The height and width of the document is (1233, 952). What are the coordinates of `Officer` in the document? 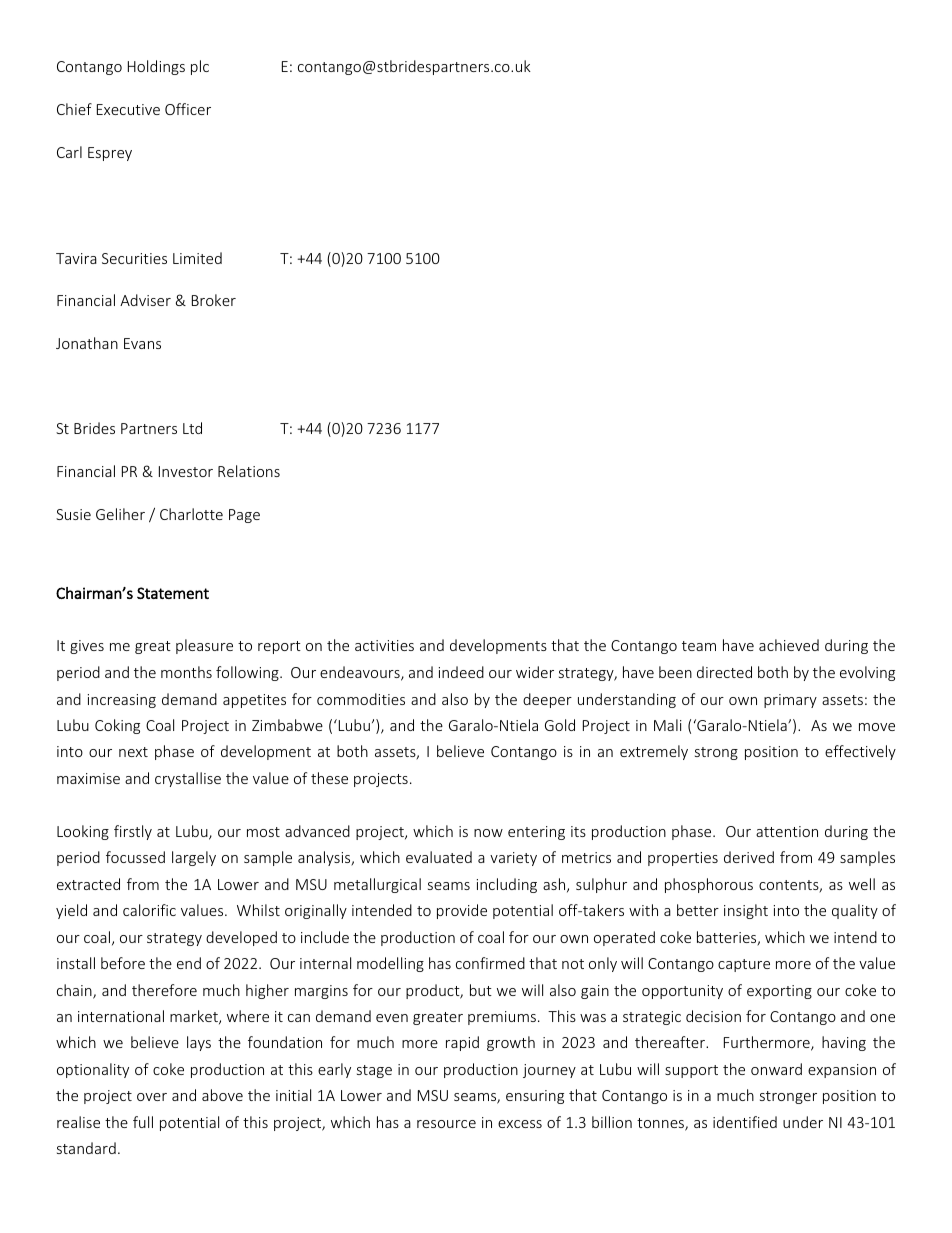 It's located at (188, 109).
